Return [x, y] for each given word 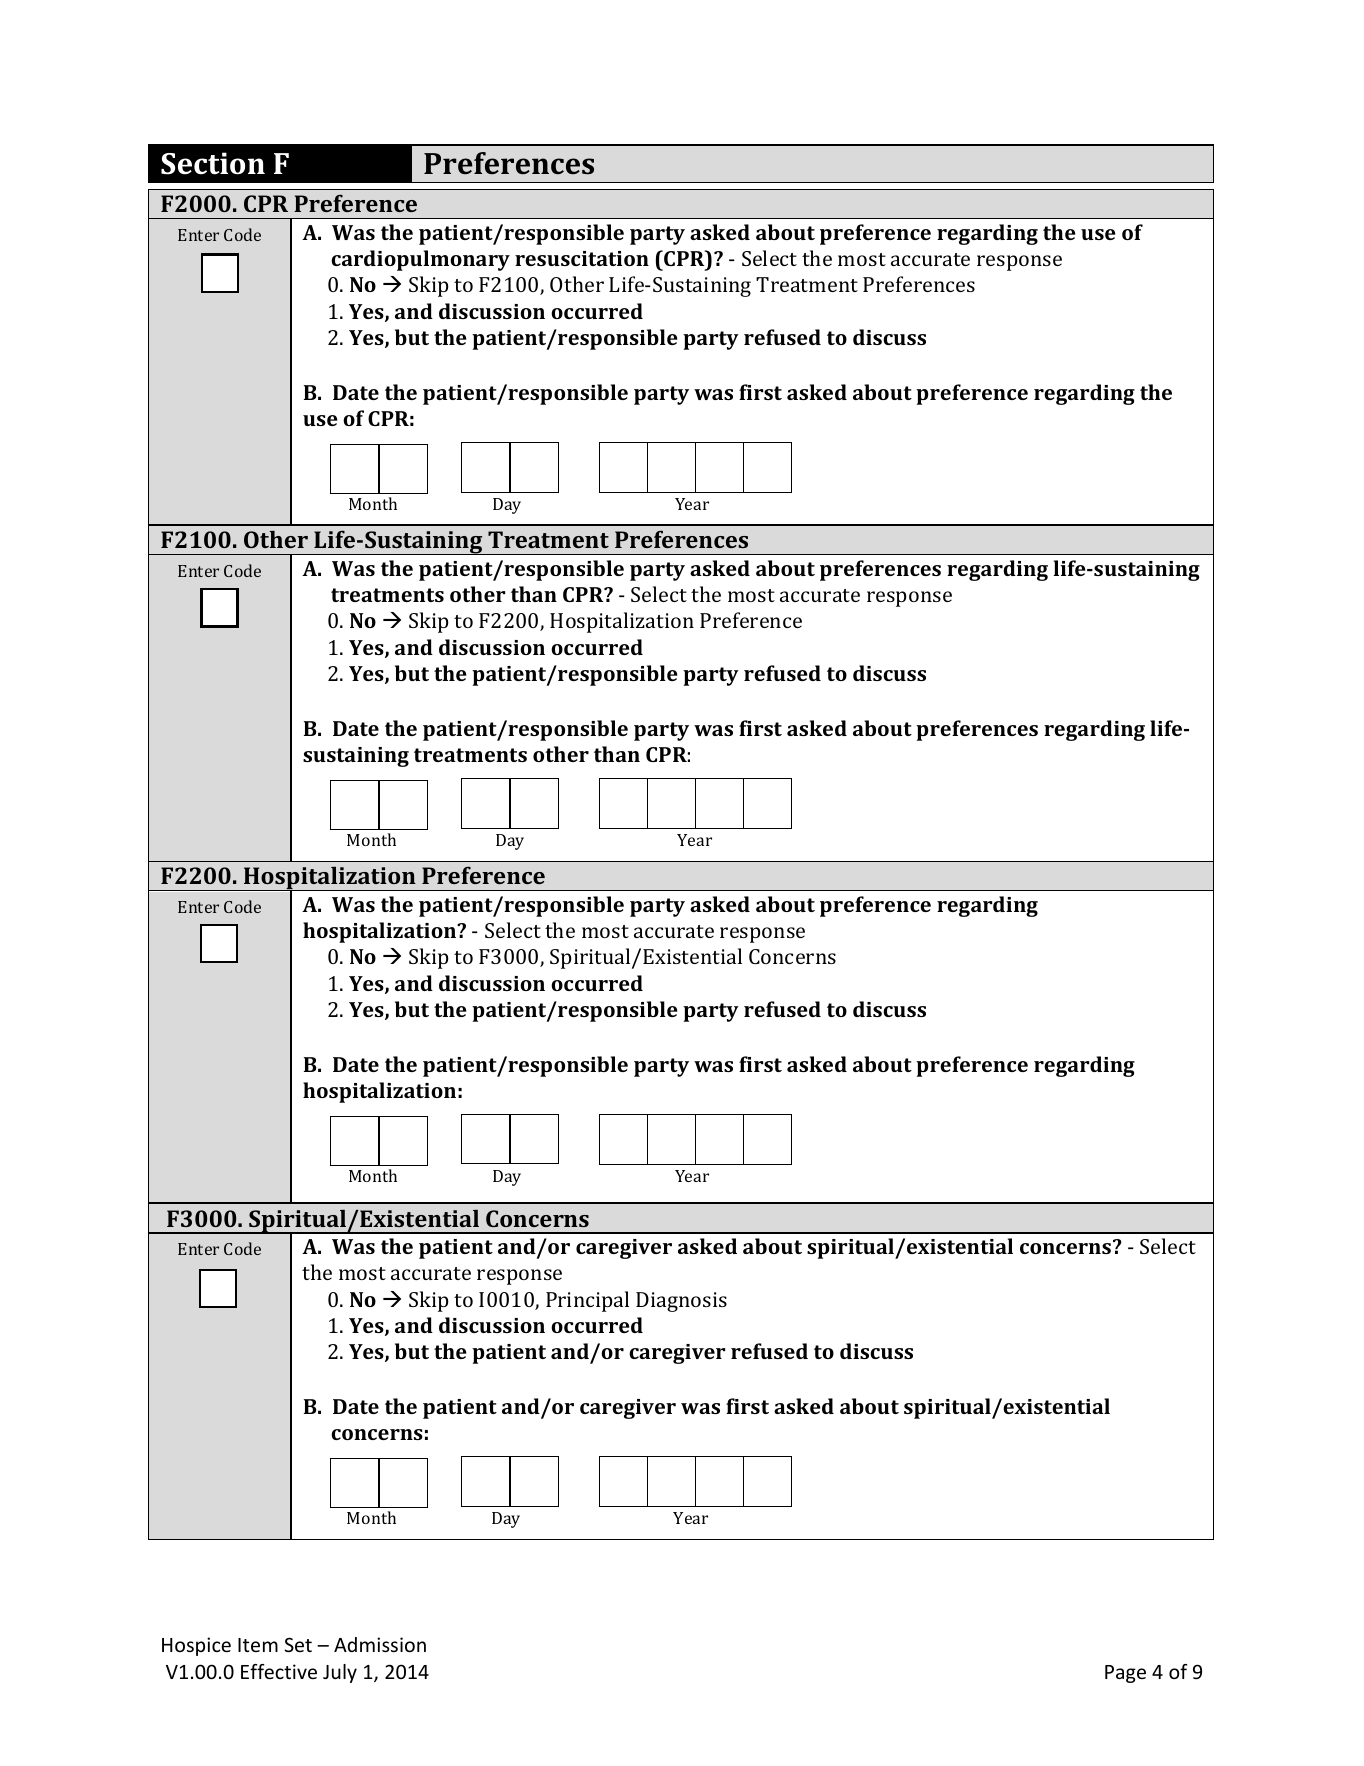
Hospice [196, 1646]
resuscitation [582, 258]
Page [1125, 1674]
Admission [380, 1644]
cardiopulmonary [420, 260]
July [340, 1673]
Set [298, 1644]
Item [258, 1645]
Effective [279, 1671]
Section [213, 163]
